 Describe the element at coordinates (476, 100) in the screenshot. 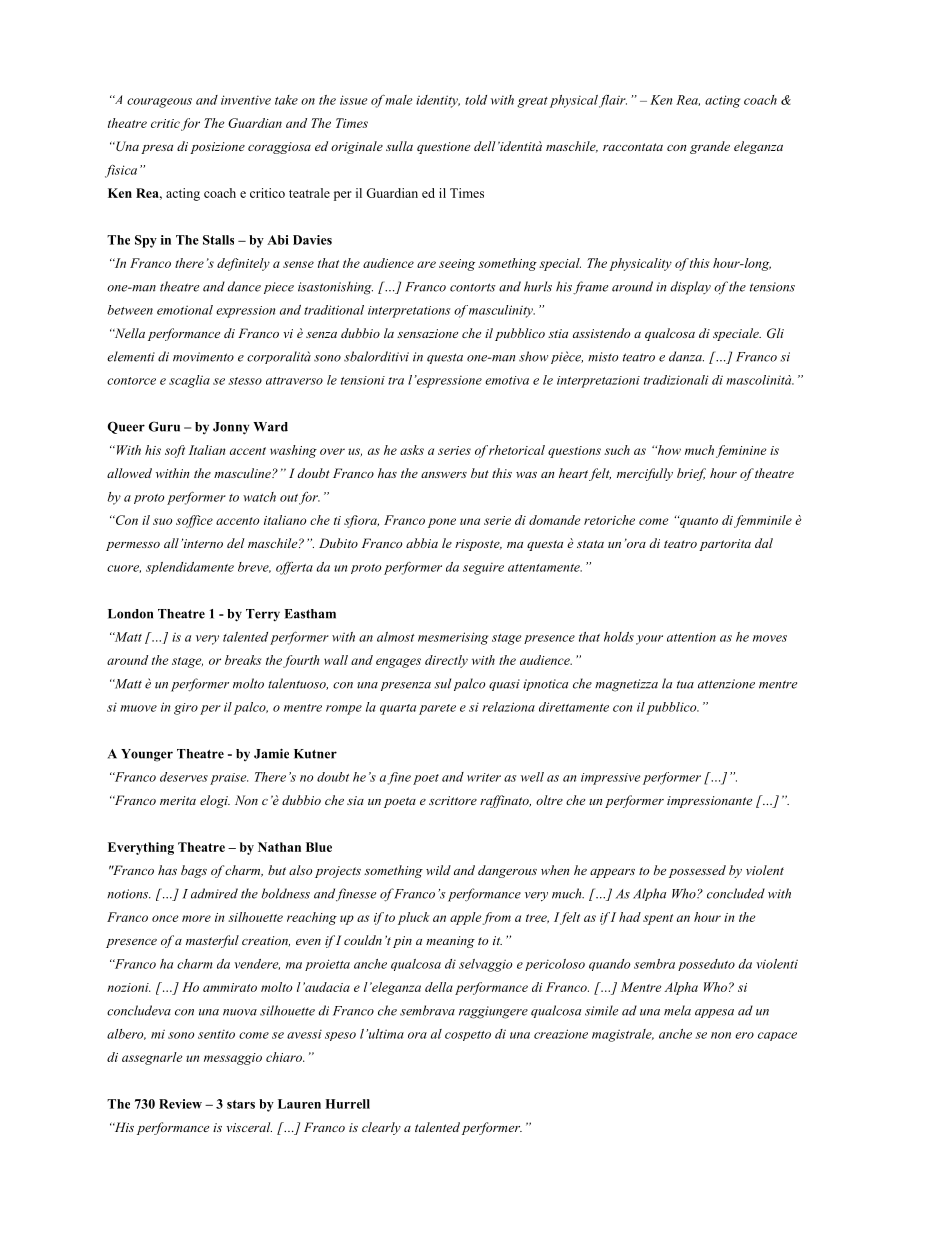

I see `told` at that location.
